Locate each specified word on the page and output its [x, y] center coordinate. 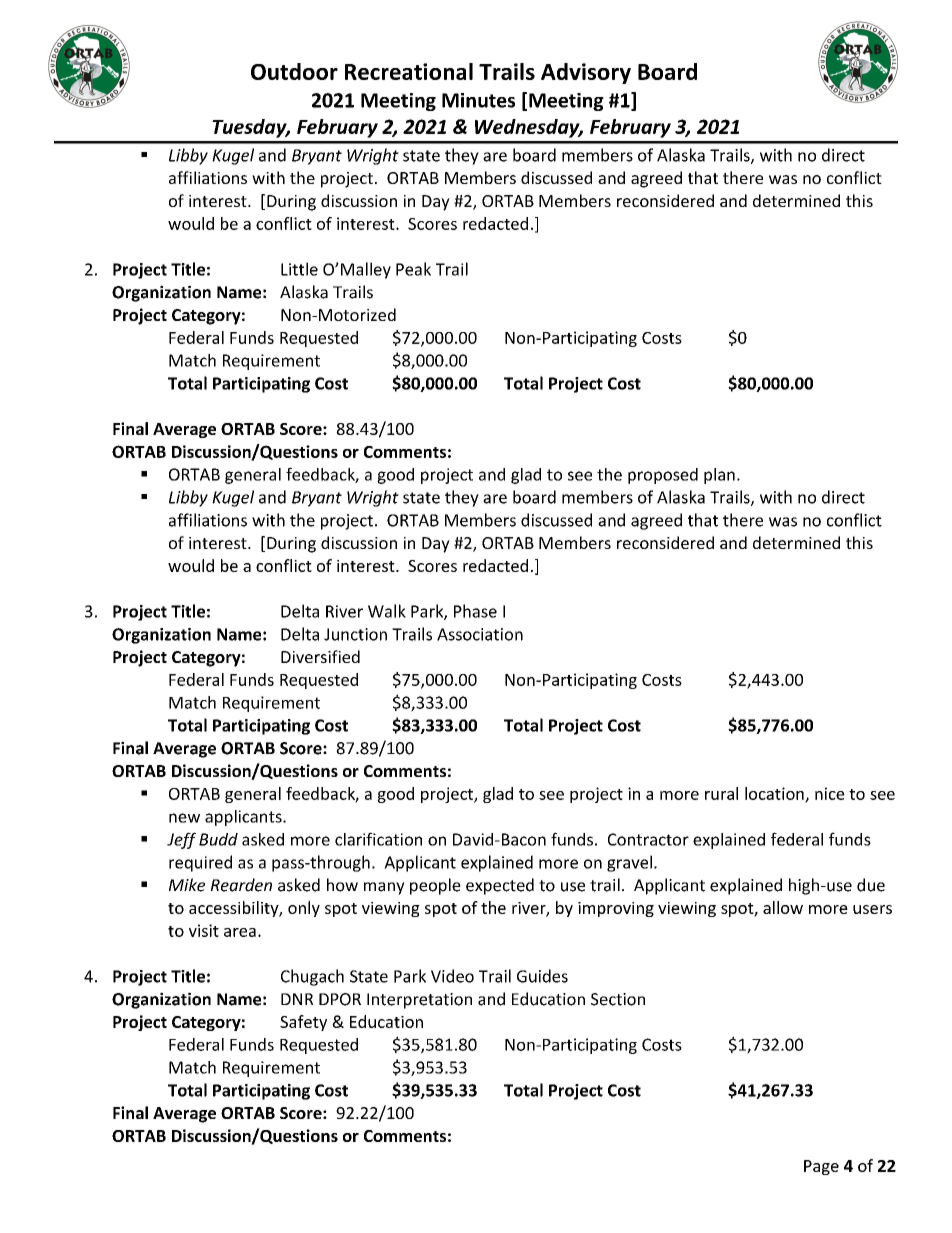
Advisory [586, 73]
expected [500, 886]
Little [299, 269]
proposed [663, 476]
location [775, 794]
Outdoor [294, 71]
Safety [303, 1023]
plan [719, 476]
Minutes [478, 100]
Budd [218, 839]
